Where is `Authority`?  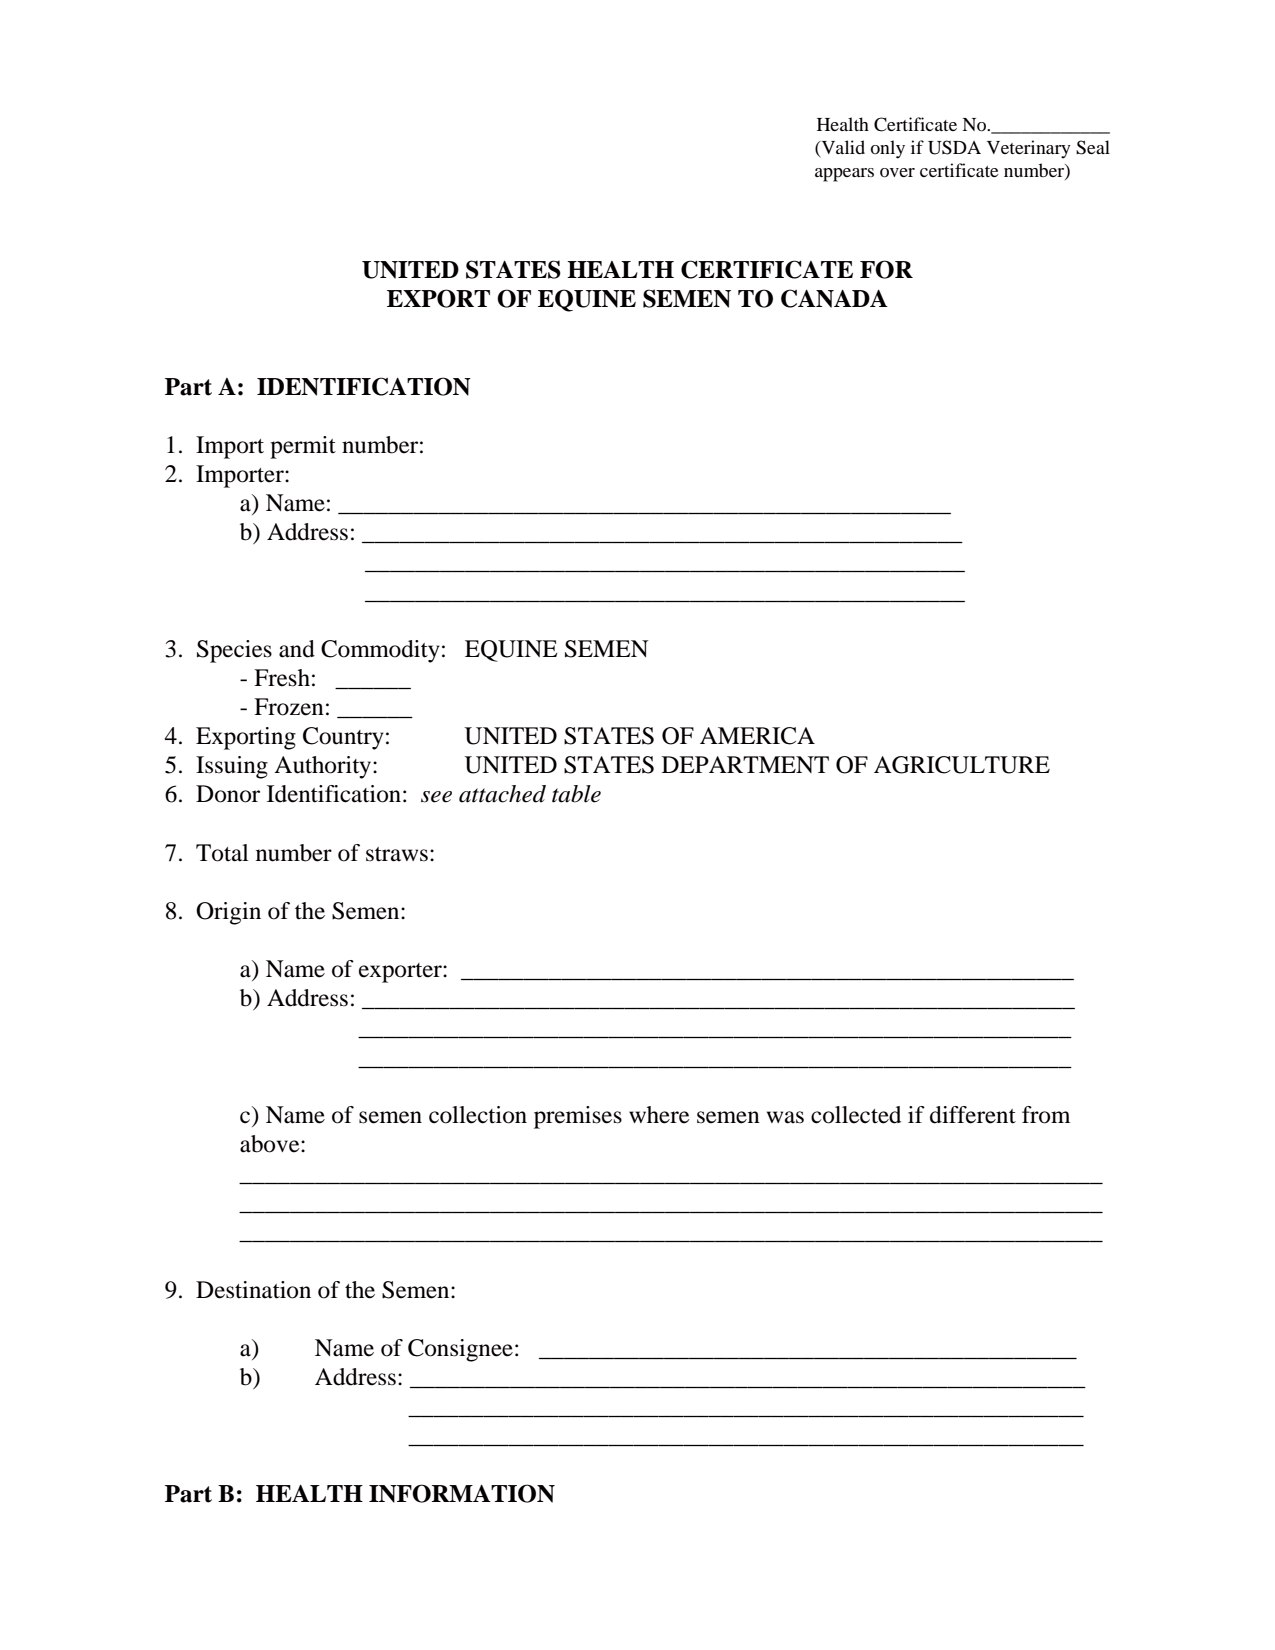
Authority is located at coordinates (324, 767).
